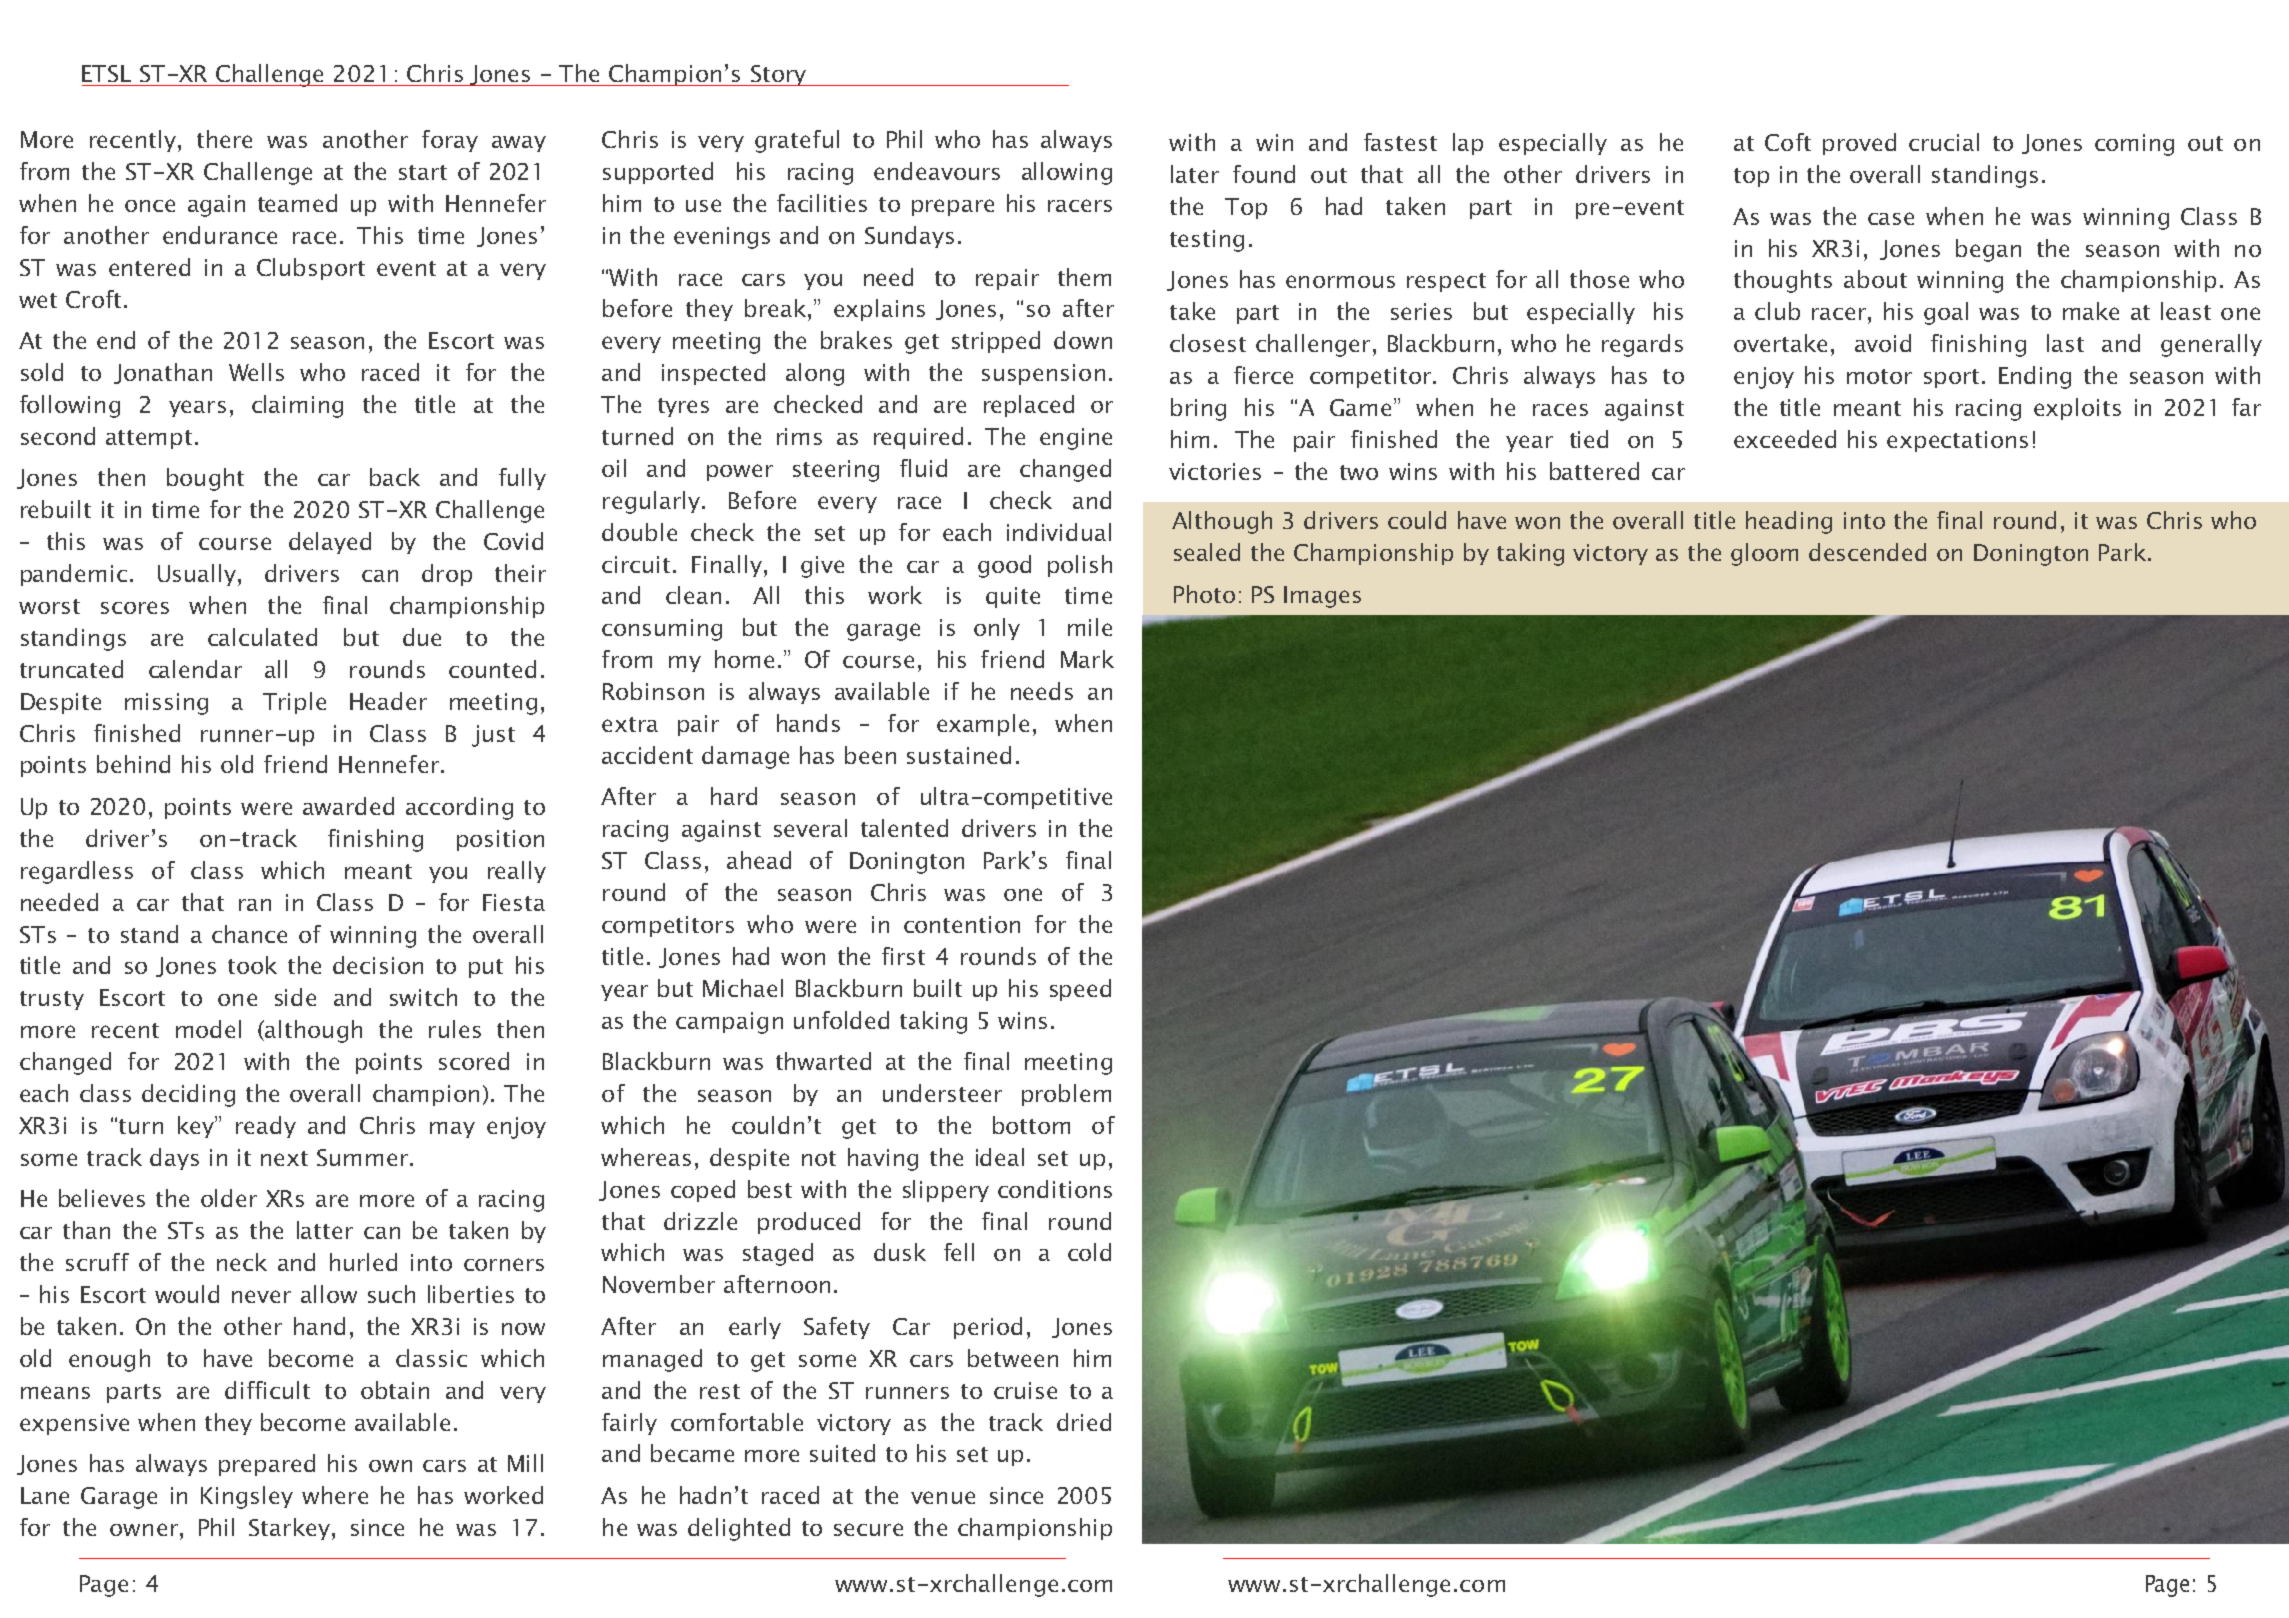 The image size is (2289, 1618). I want to click on there, so click(224, 139).
